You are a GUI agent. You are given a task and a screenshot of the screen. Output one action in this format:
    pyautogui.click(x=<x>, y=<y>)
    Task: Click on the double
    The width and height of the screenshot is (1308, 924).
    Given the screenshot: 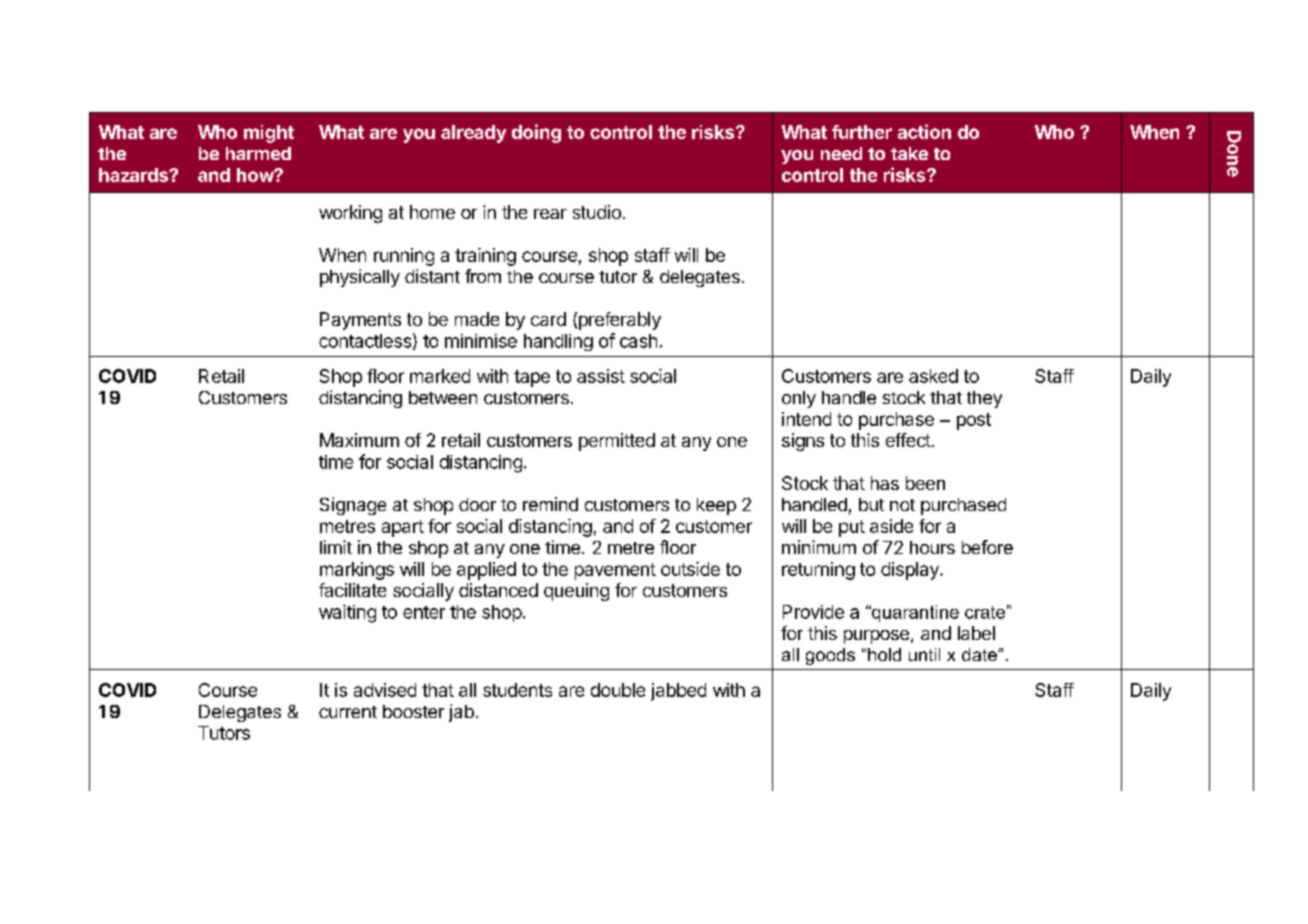 What is the action you would take?
    pyautogui.click(x=618, y=690)
